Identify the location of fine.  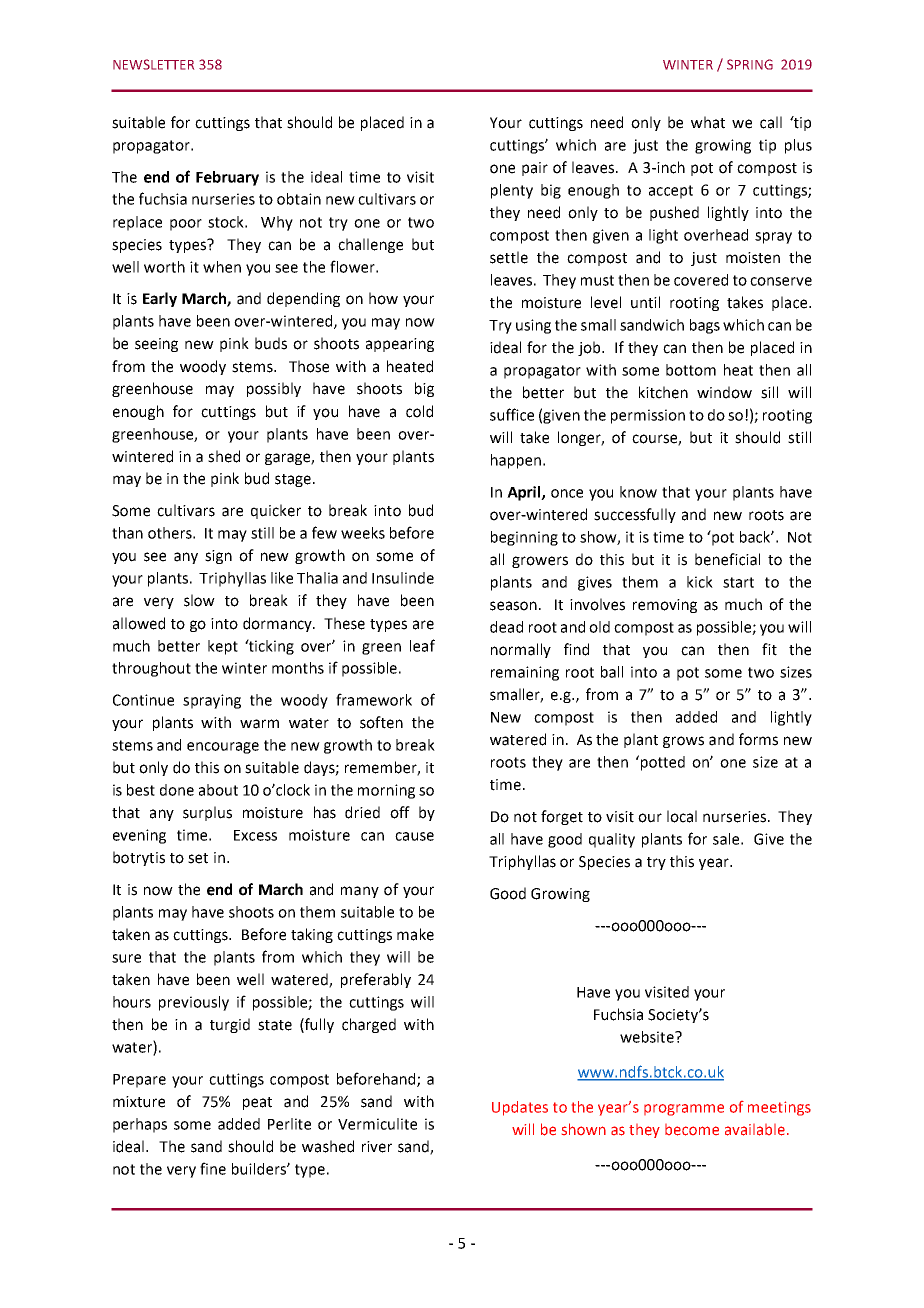
(213, 1168).
